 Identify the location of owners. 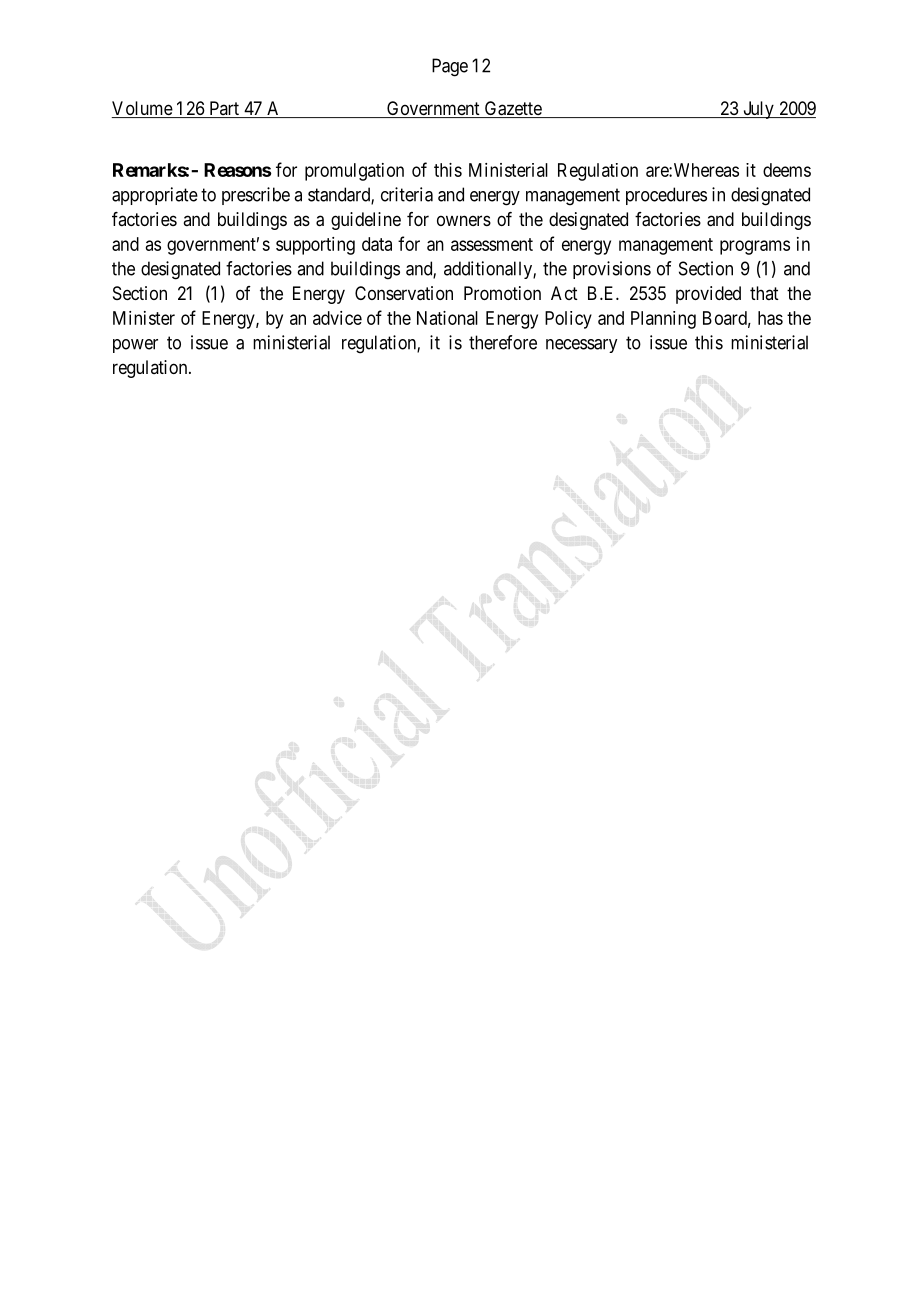
(464, 220).
